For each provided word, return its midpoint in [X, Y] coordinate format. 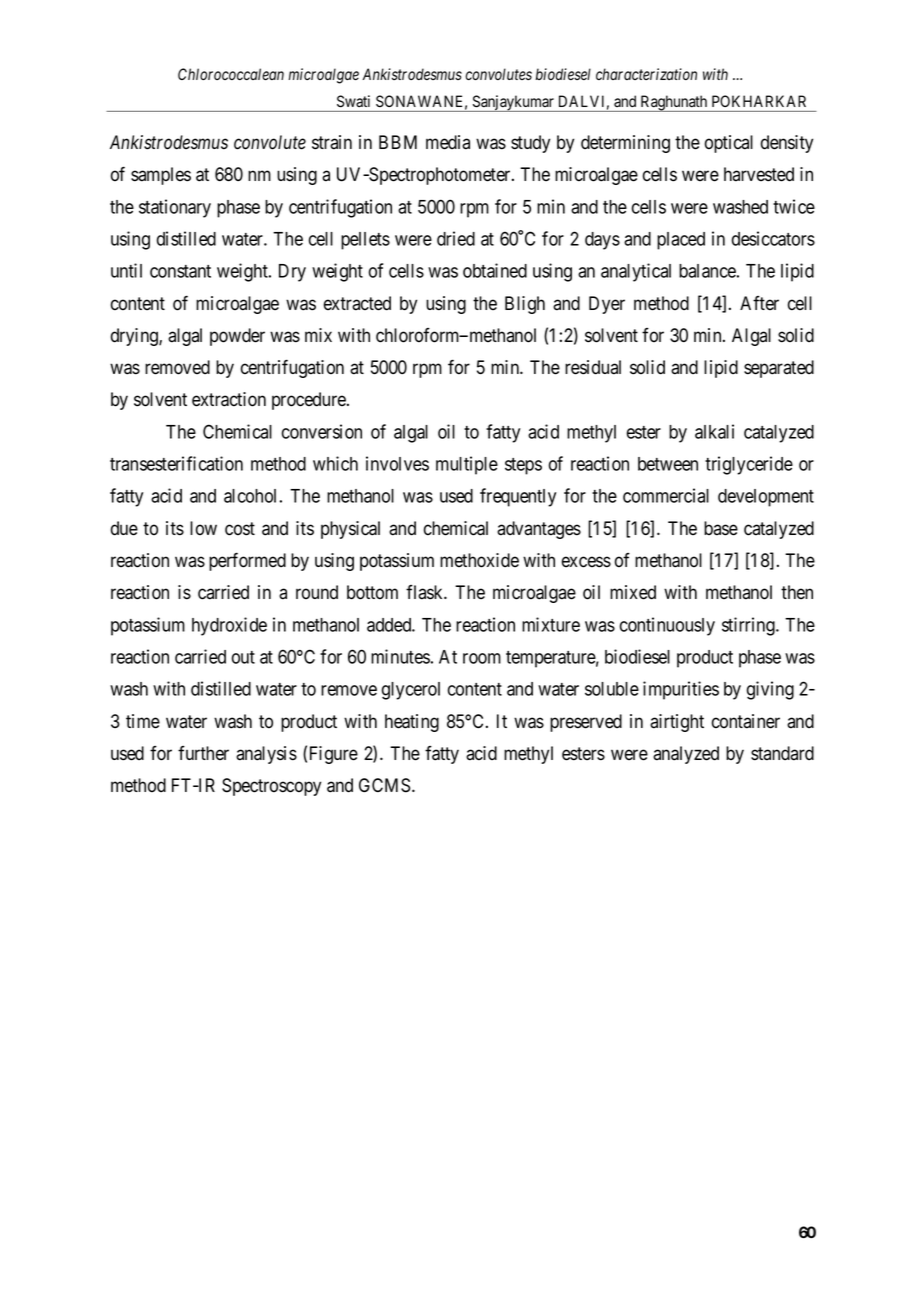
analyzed [686, 755]
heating [412, 723]
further [203, 753]
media [448, 142]
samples [161, 176]
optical [729, 144]
